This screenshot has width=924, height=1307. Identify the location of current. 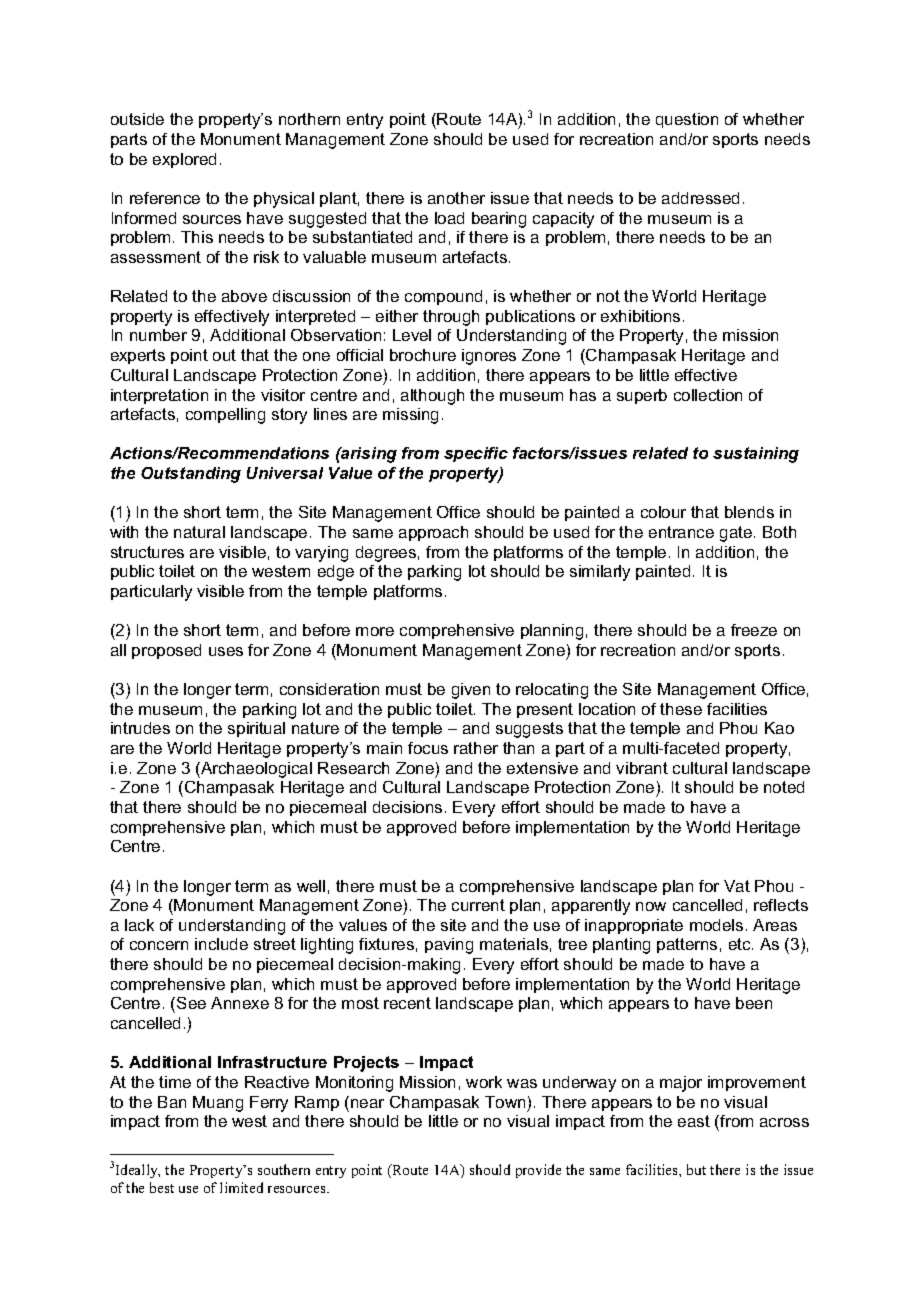
(478, 905).
